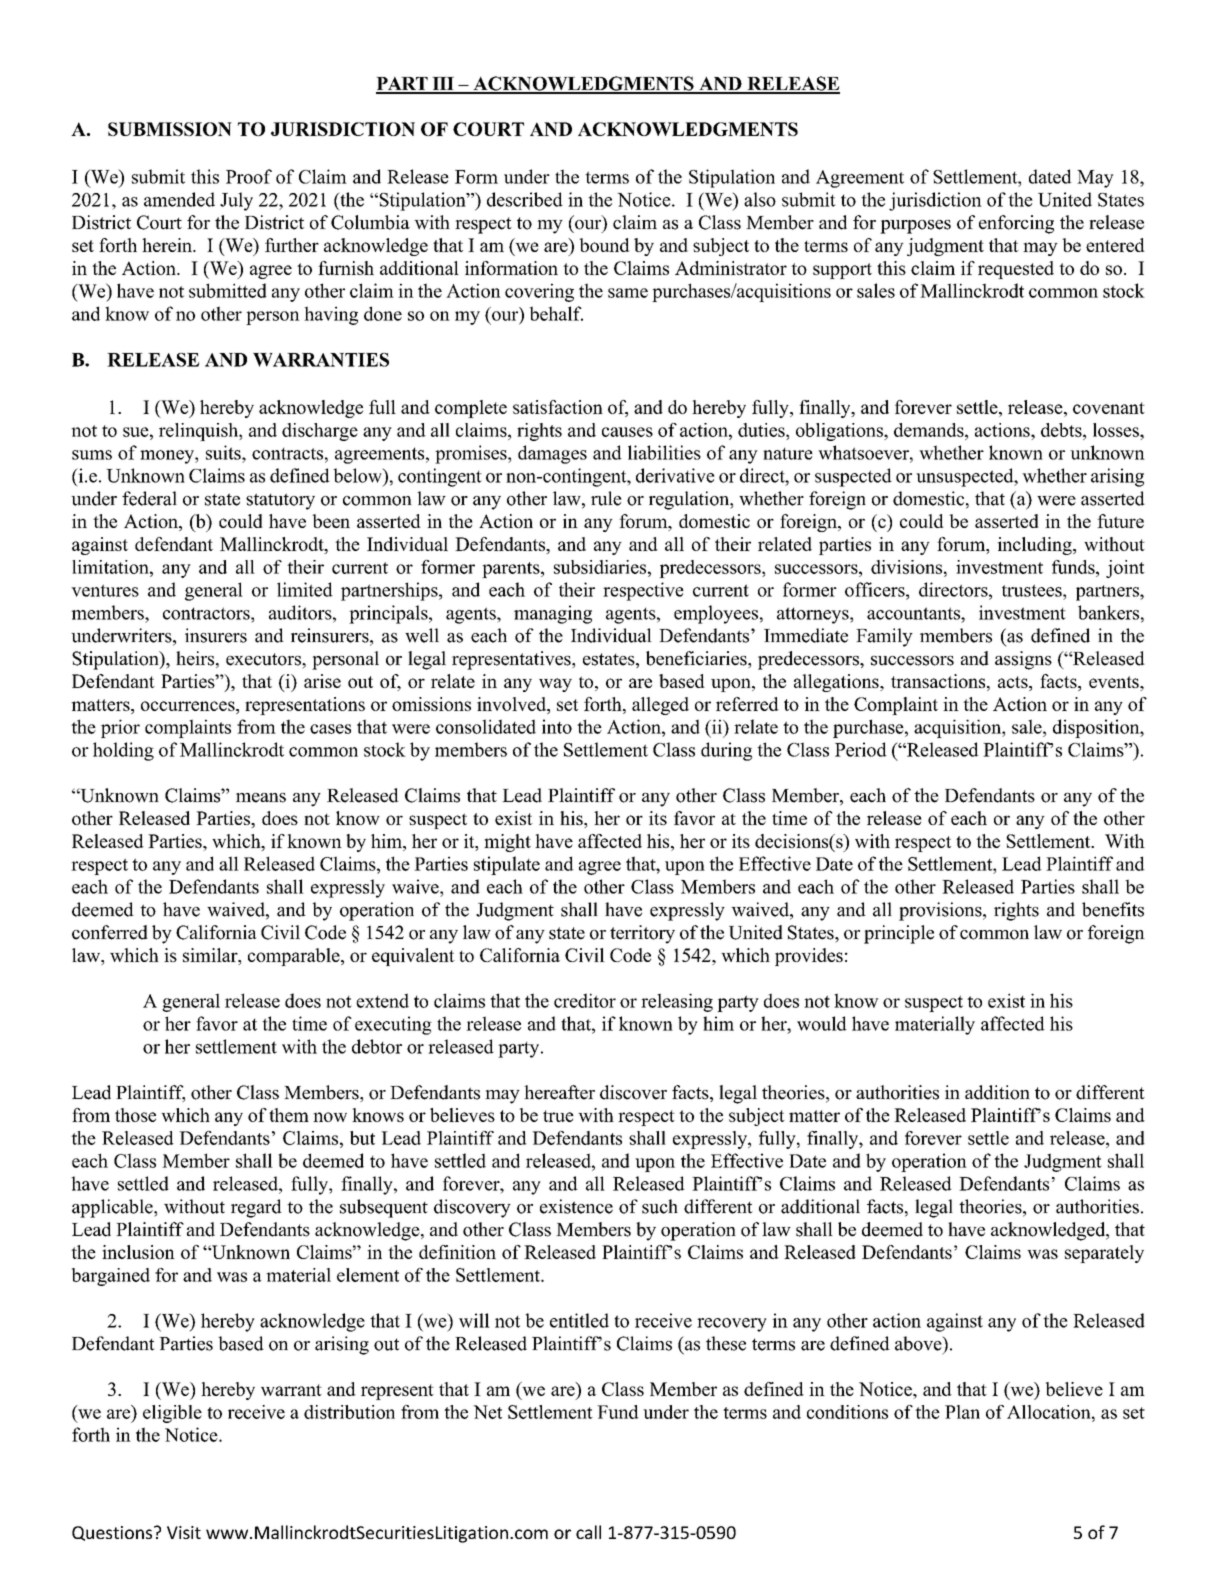 The height and width of the screenshot is (1573, 1216). Describe the element at coordinates (861, 749) in the screenshot. I see `Period` at that location.
